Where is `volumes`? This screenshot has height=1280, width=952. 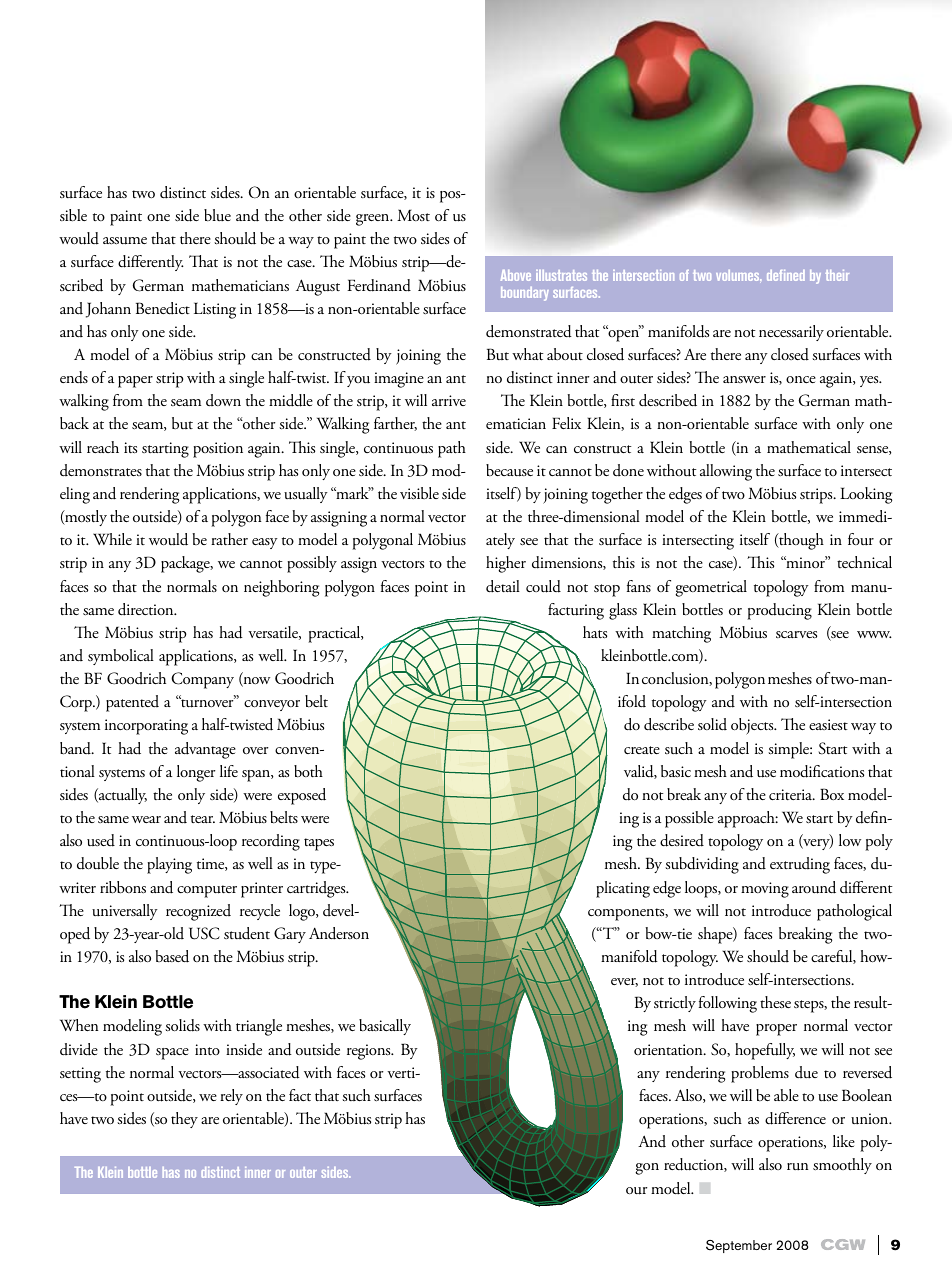 volumes is located at coordinates (738, 275).
